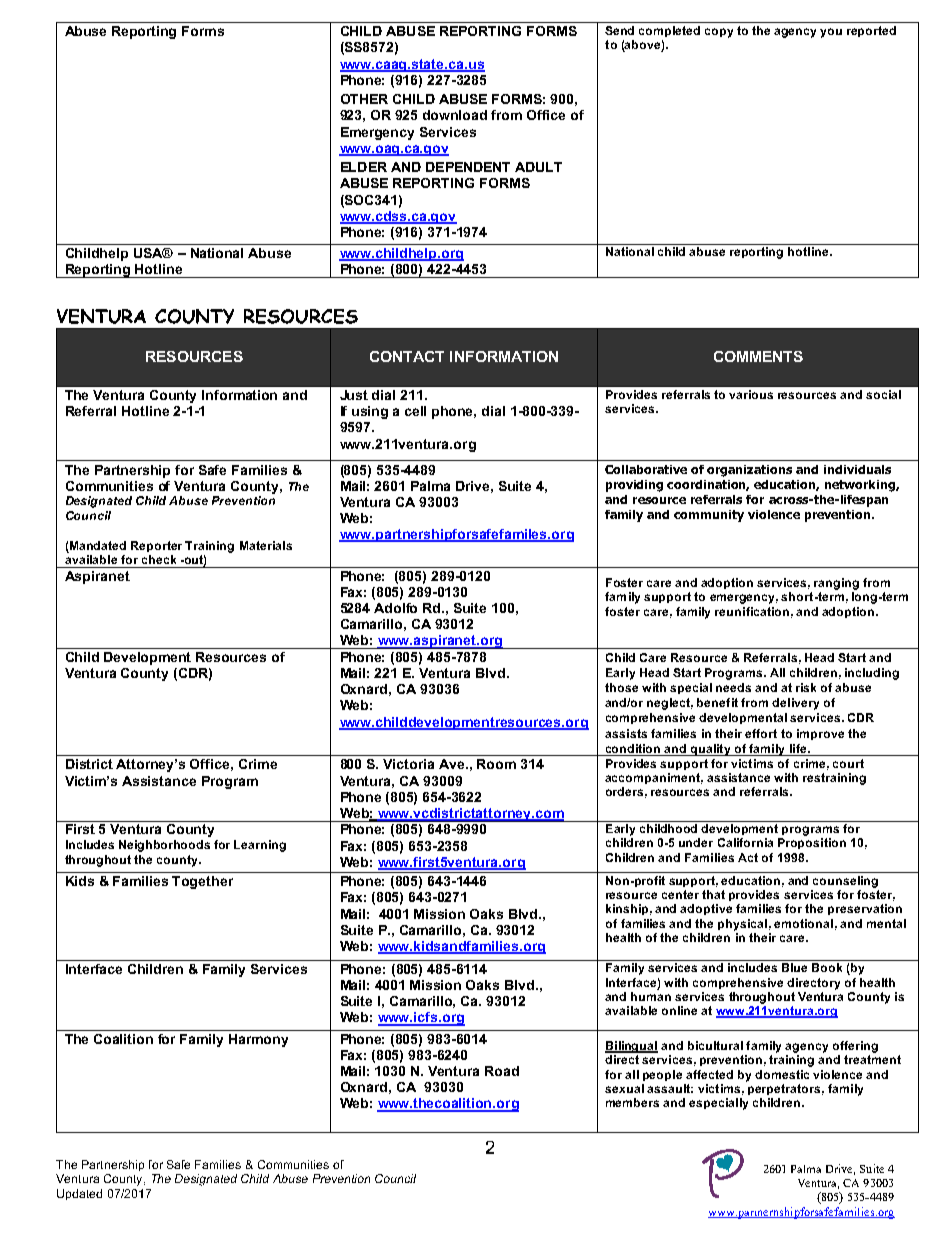 The image size is (952, 1233). What do you see at coordinates (831, 33) in the screenshot?
I see `you` at bounding box center [831, 33].
